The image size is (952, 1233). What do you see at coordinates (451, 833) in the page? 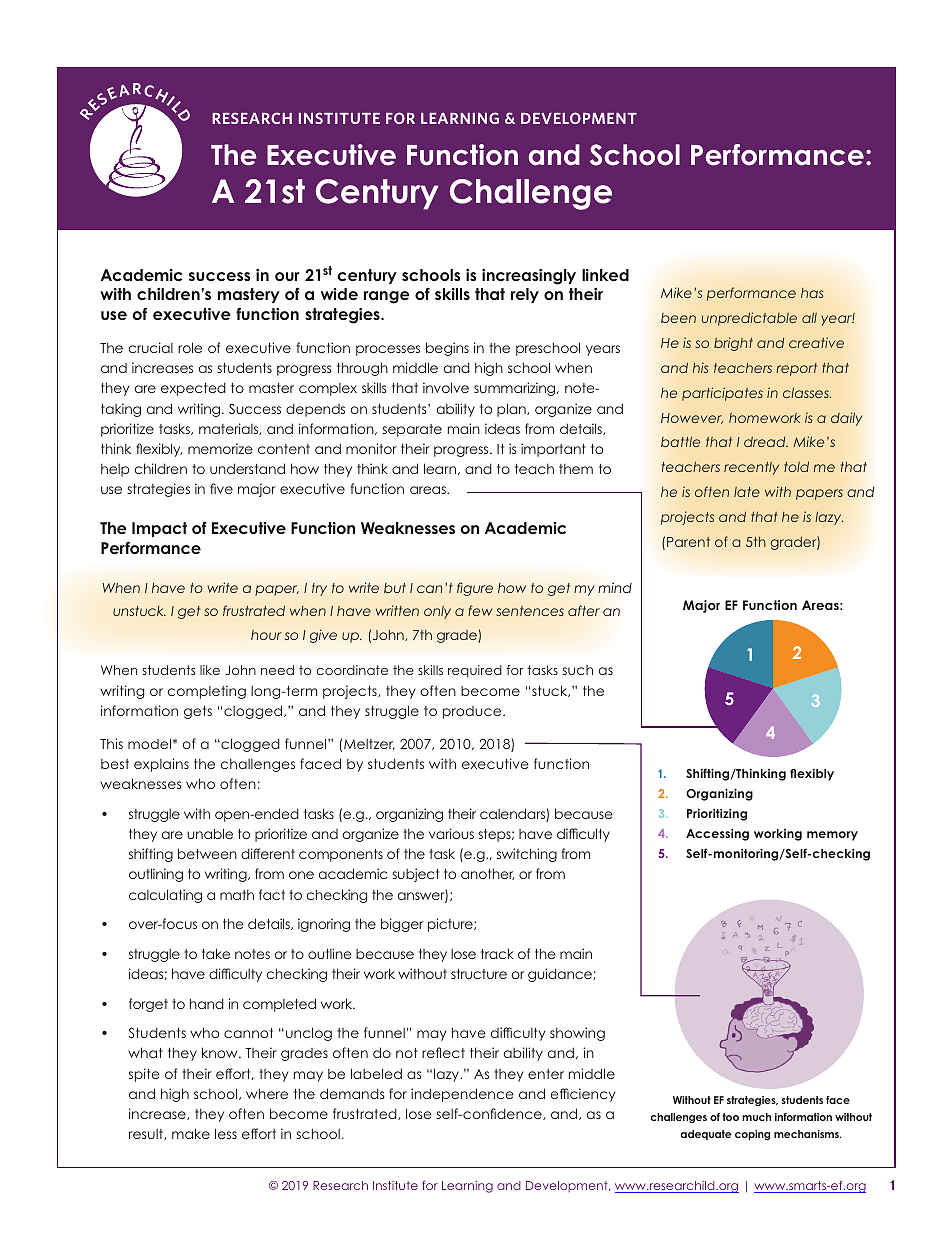
I see `various` at bounding box center [451, 833].
